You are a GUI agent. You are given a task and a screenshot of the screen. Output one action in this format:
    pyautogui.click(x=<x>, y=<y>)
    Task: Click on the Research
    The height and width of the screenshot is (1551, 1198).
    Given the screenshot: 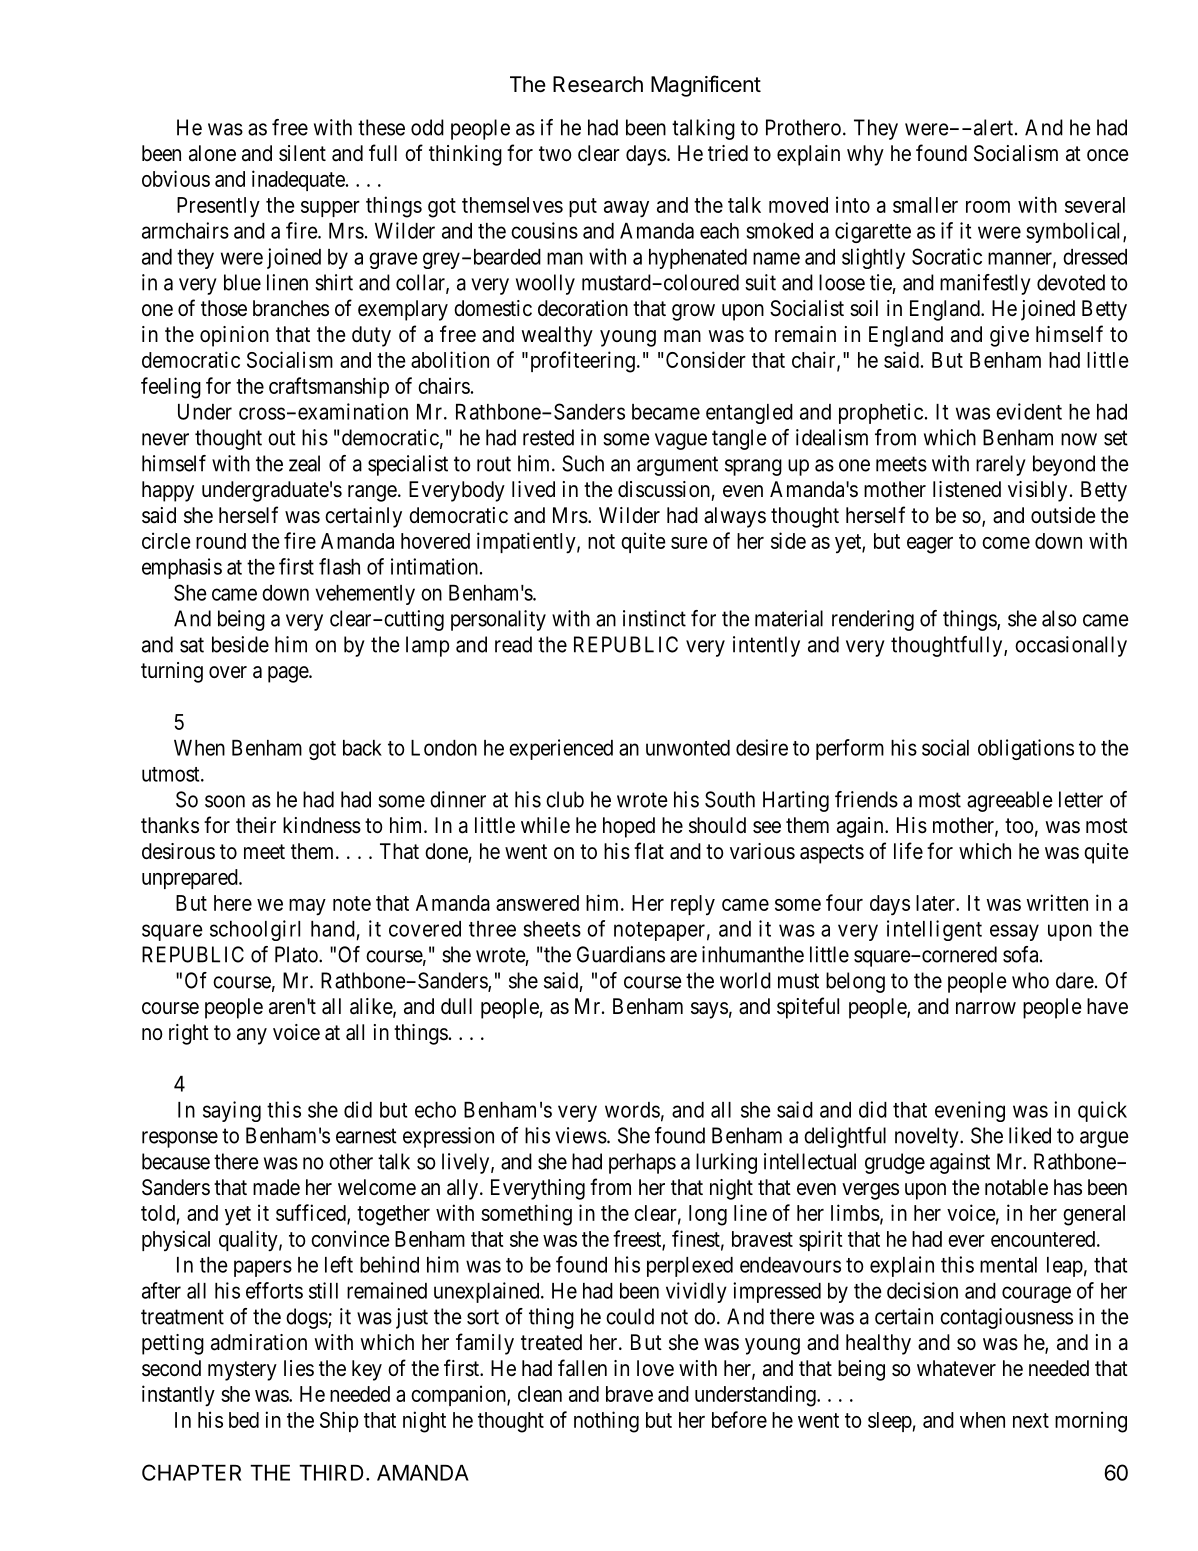 What is the action you would take?
    pyautogui.click(x=598, y=84)
